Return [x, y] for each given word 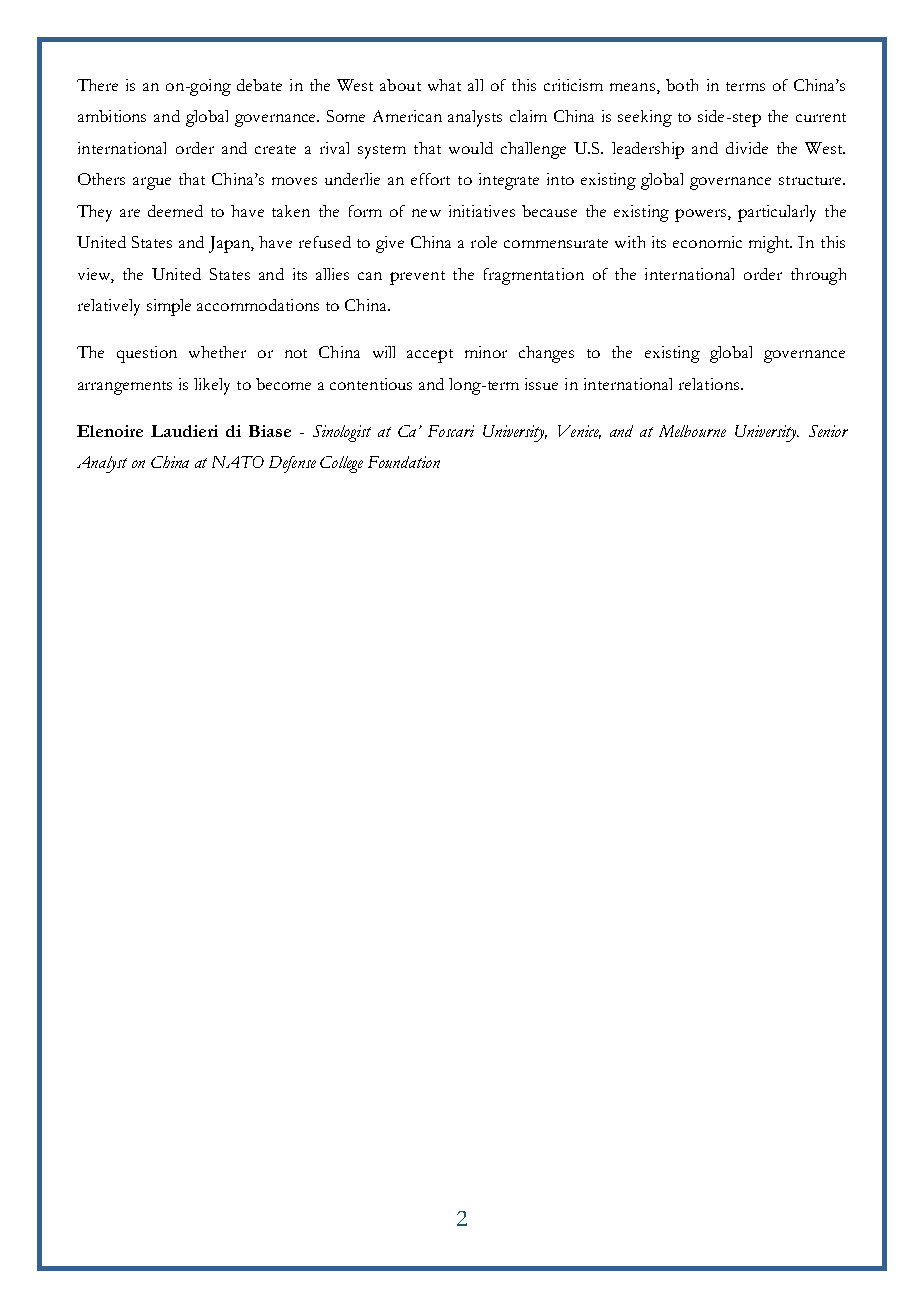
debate [259, 85]
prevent [417, 278]
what [444, 85]
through [818, 276]
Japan [230, 244]
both [682, 85]
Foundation [404, 462]
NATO [238, 462]
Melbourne [692, 431]
